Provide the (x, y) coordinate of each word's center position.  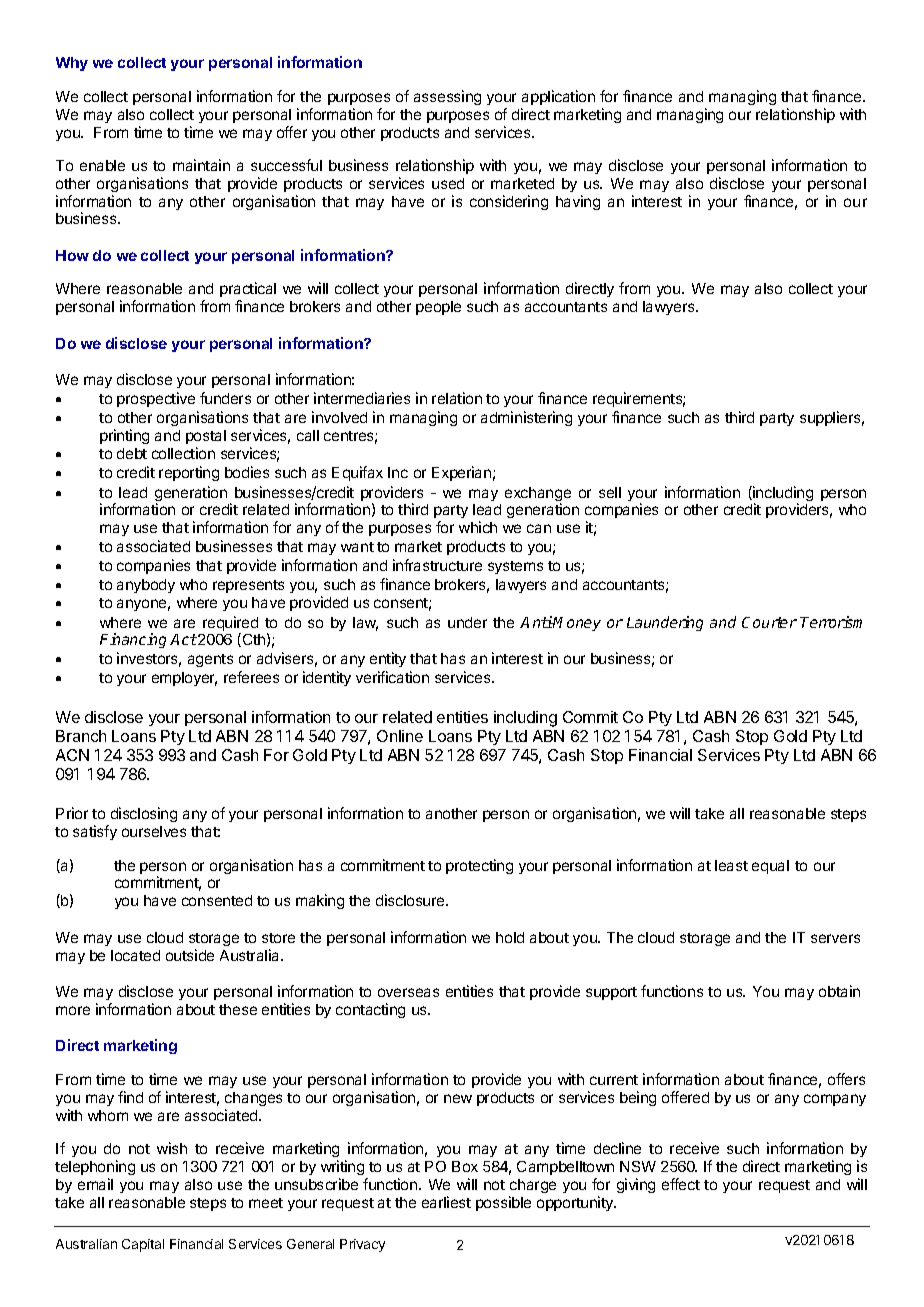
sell (610, 492)
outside (190, 955)
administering (526, 418)
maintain (201, 165)
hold (510, 937)
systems (515, 567)
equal (770, 867)
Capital (143, 1245)
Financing (133, 640)
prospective (156, 399)
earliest (446, 1202)
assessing (447, 97)
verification (392, 677)
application (558, 97)
